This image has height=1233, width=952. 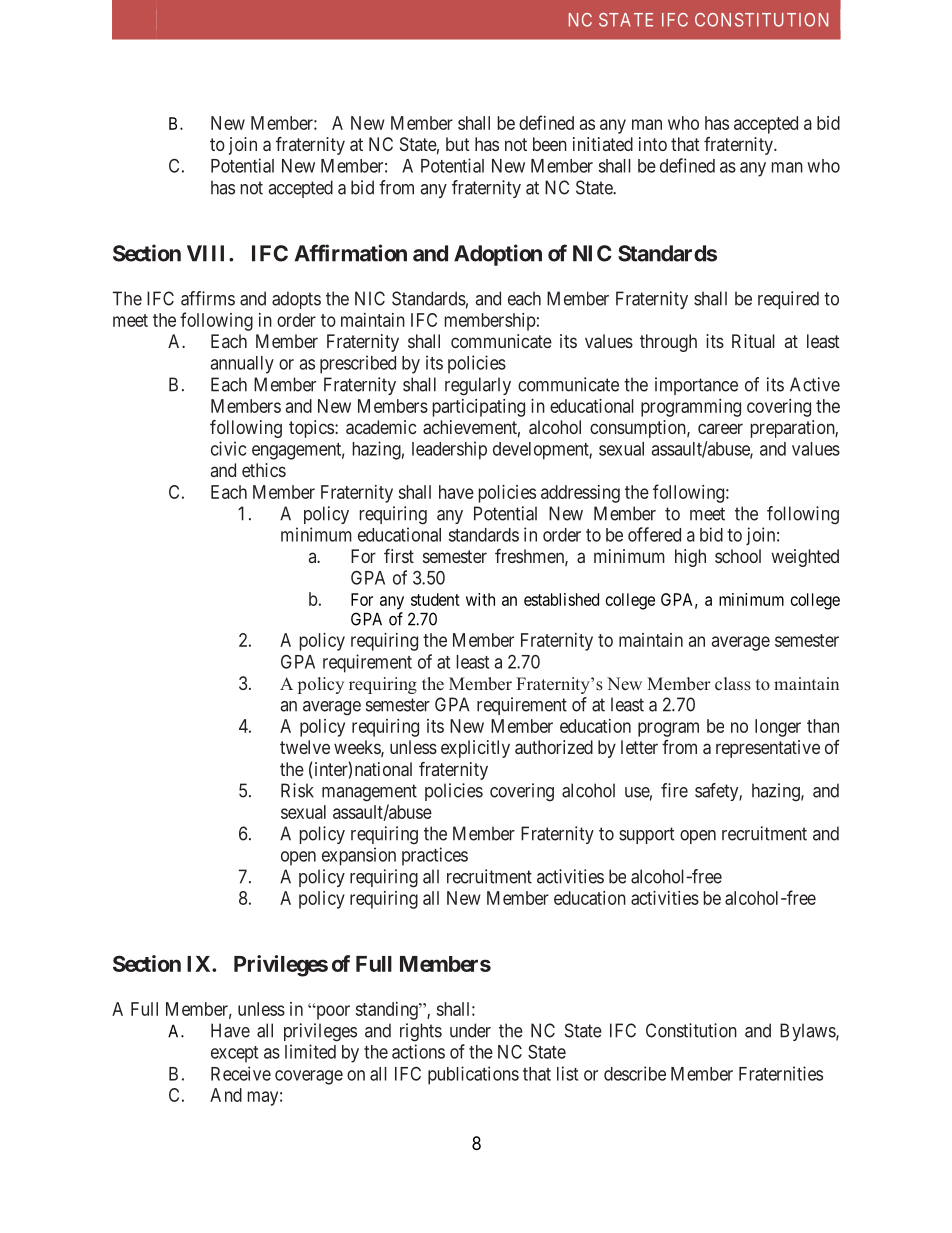 What do you see at coordinates (350, 253) in the image?
I see `Affirmation` at bounding box center [350, 253].
